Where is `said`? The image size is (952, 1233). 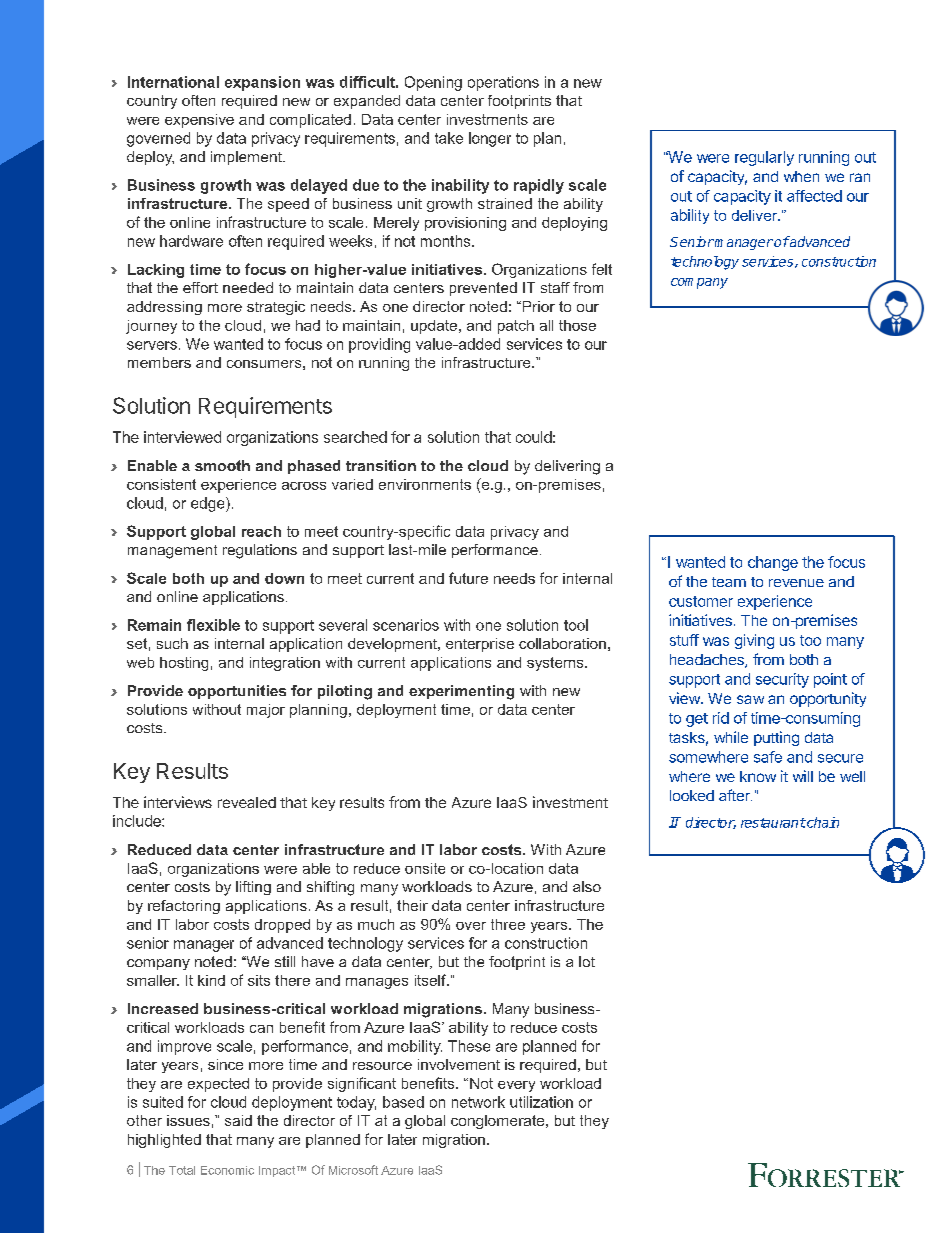 said is located at coordinates (238, 1120).
